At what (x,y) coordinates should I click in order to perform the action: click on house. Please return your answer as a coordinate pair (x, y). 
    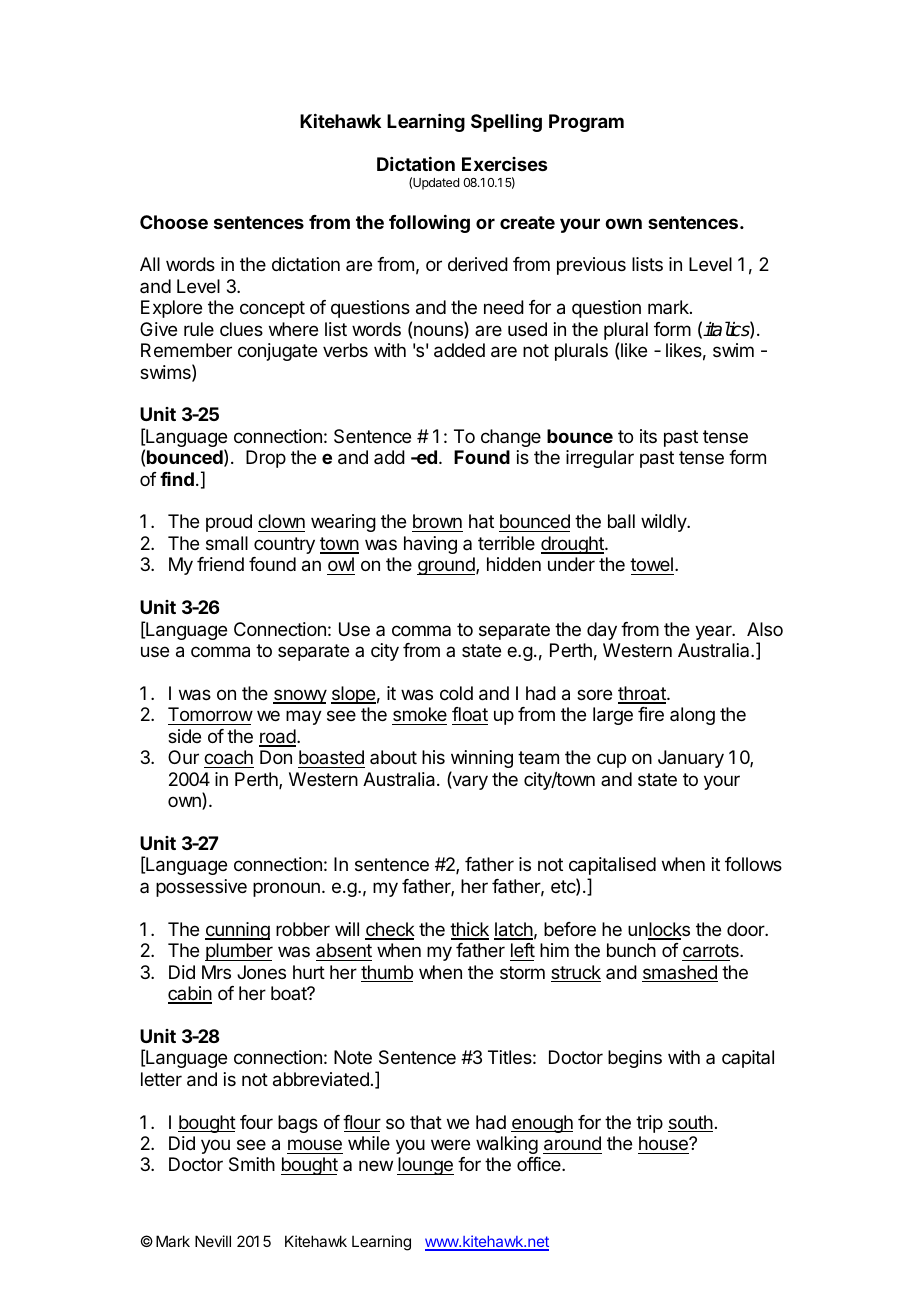
    Looking at the image, I should click on (664, 1143).
